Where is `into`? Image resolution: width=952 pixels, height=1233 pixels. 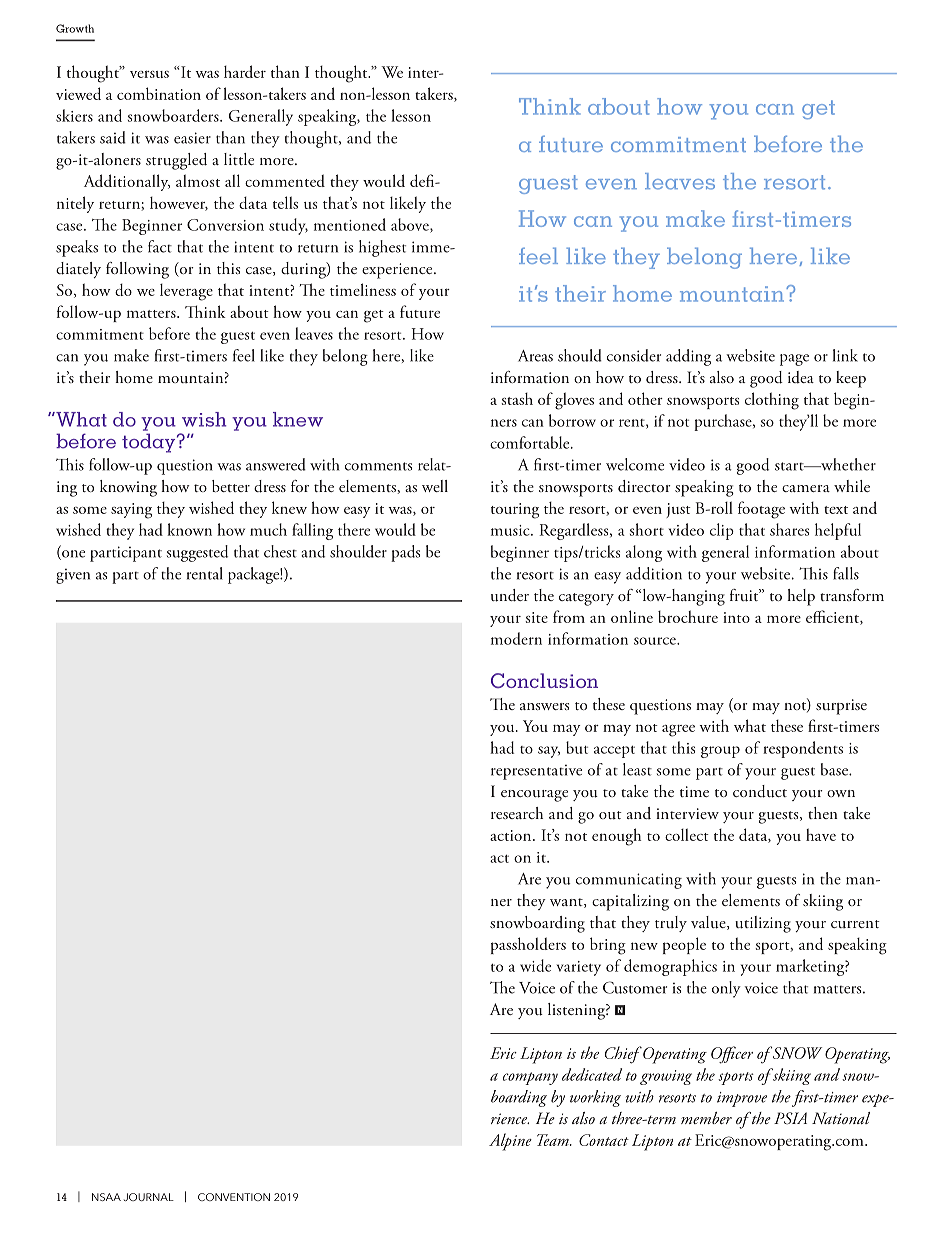 into is located at coordinates (736, 617).
